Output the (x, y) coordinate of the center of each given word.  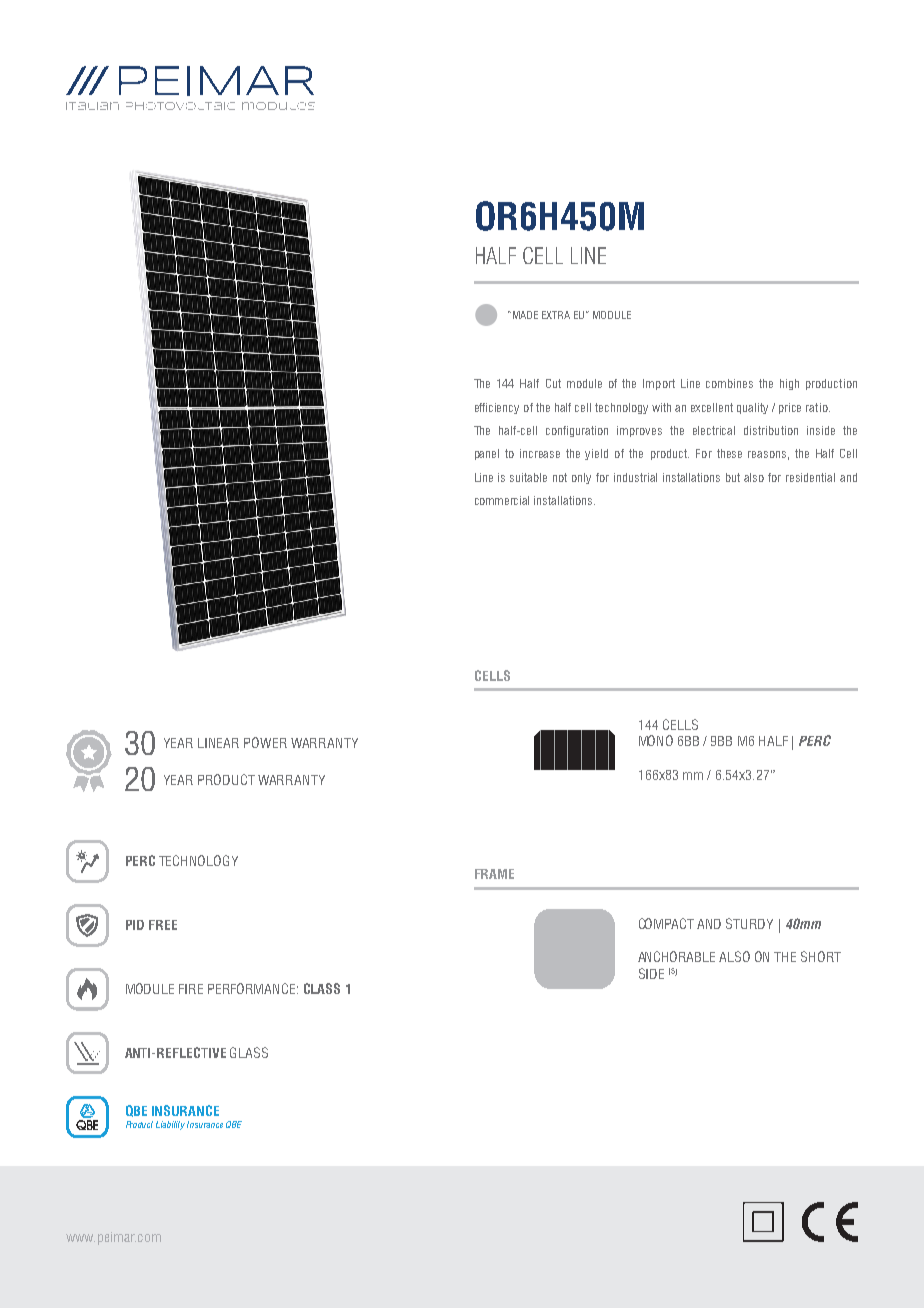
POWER (265, 742)
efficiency (497, 408)
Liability (170, 1125)
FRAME (494, 874)
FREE (163, 925)
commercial (502, 500)
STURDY (749, 923)
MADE (524, 315)
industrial (635, 477)
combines (729, 383)
